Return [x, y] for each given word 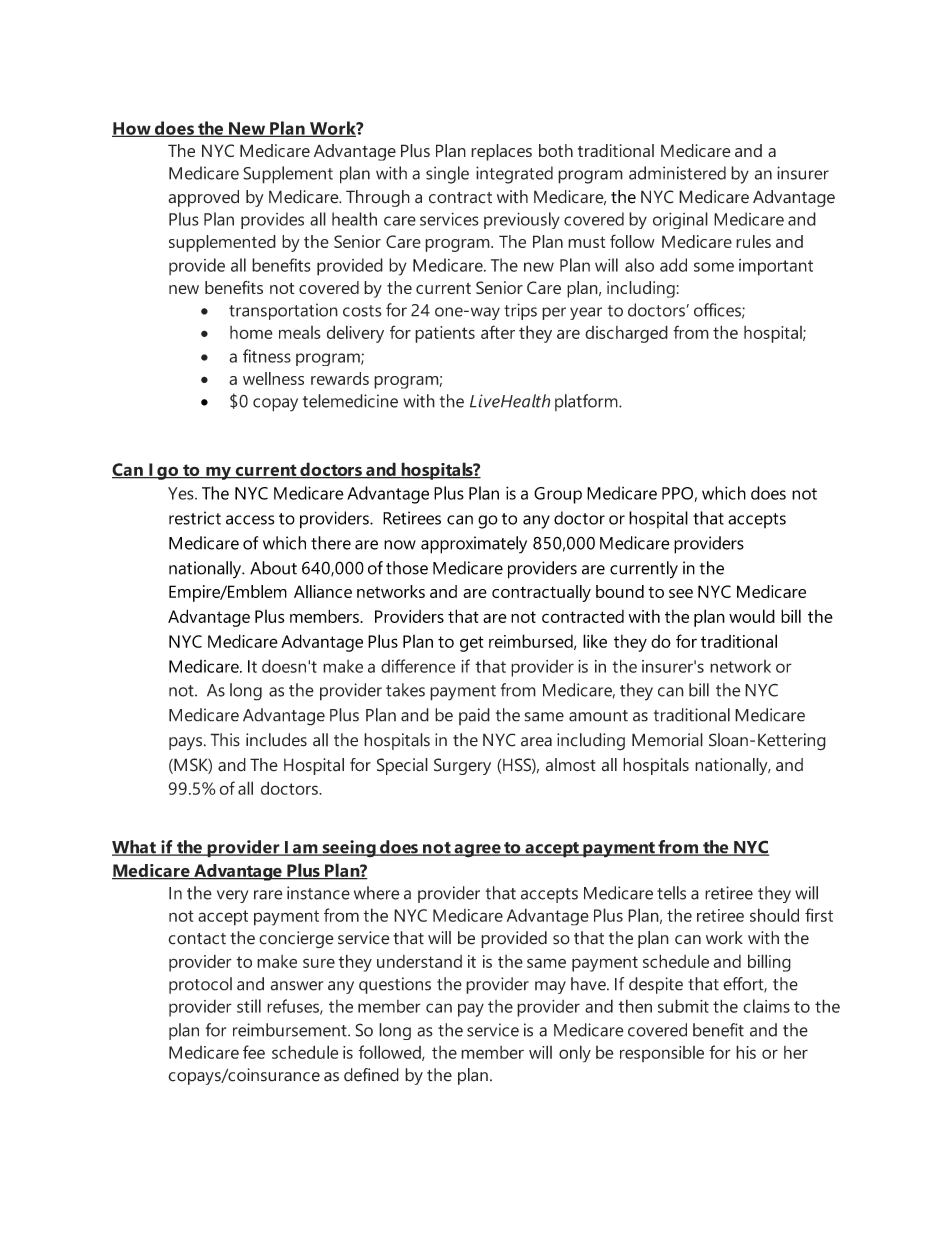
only [575, 1054]
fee [254, 1052]
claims [766, 1006]
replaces [501, 152]
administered [677, 173]
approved [203, 198]
